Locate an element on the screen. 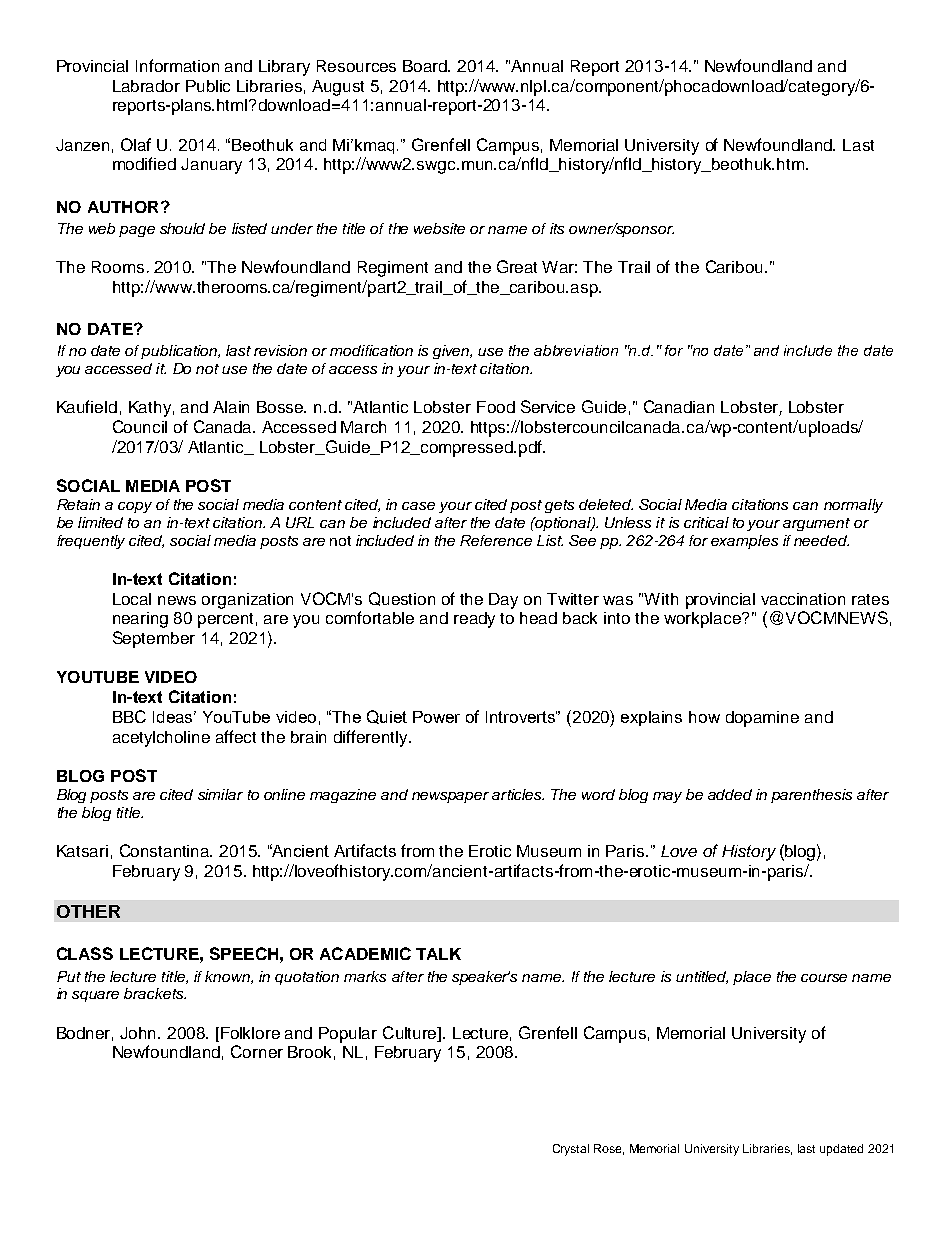 This screenshot has width=952, height=1233. its is located at coordinates (557, 228).
